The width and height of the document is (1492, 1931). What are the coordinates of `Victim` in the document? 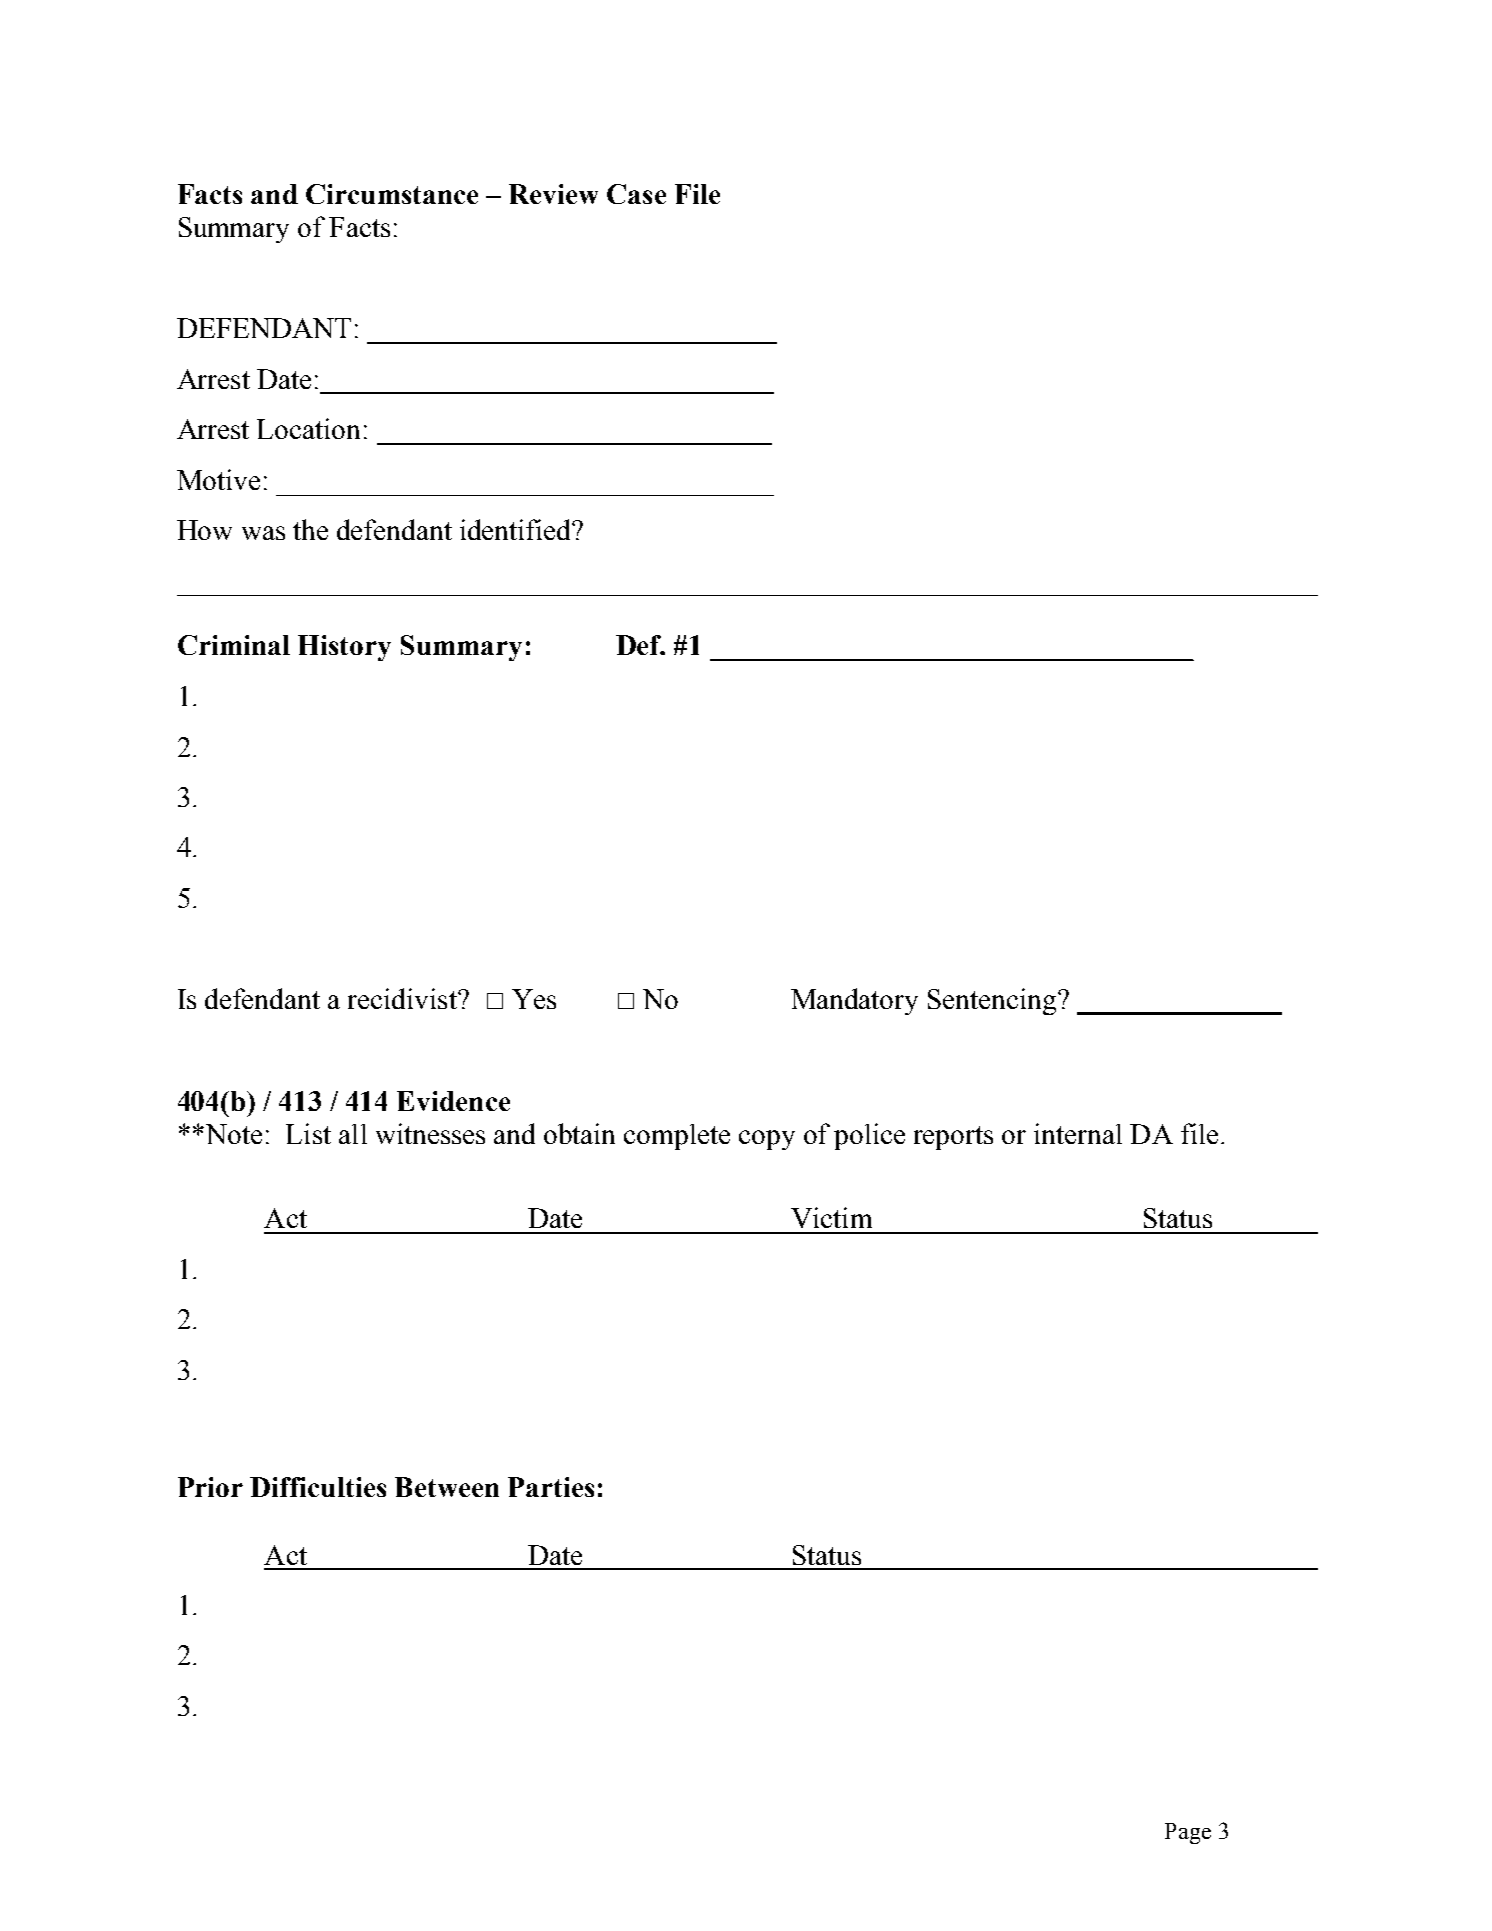 It's located at (831, 1217).
